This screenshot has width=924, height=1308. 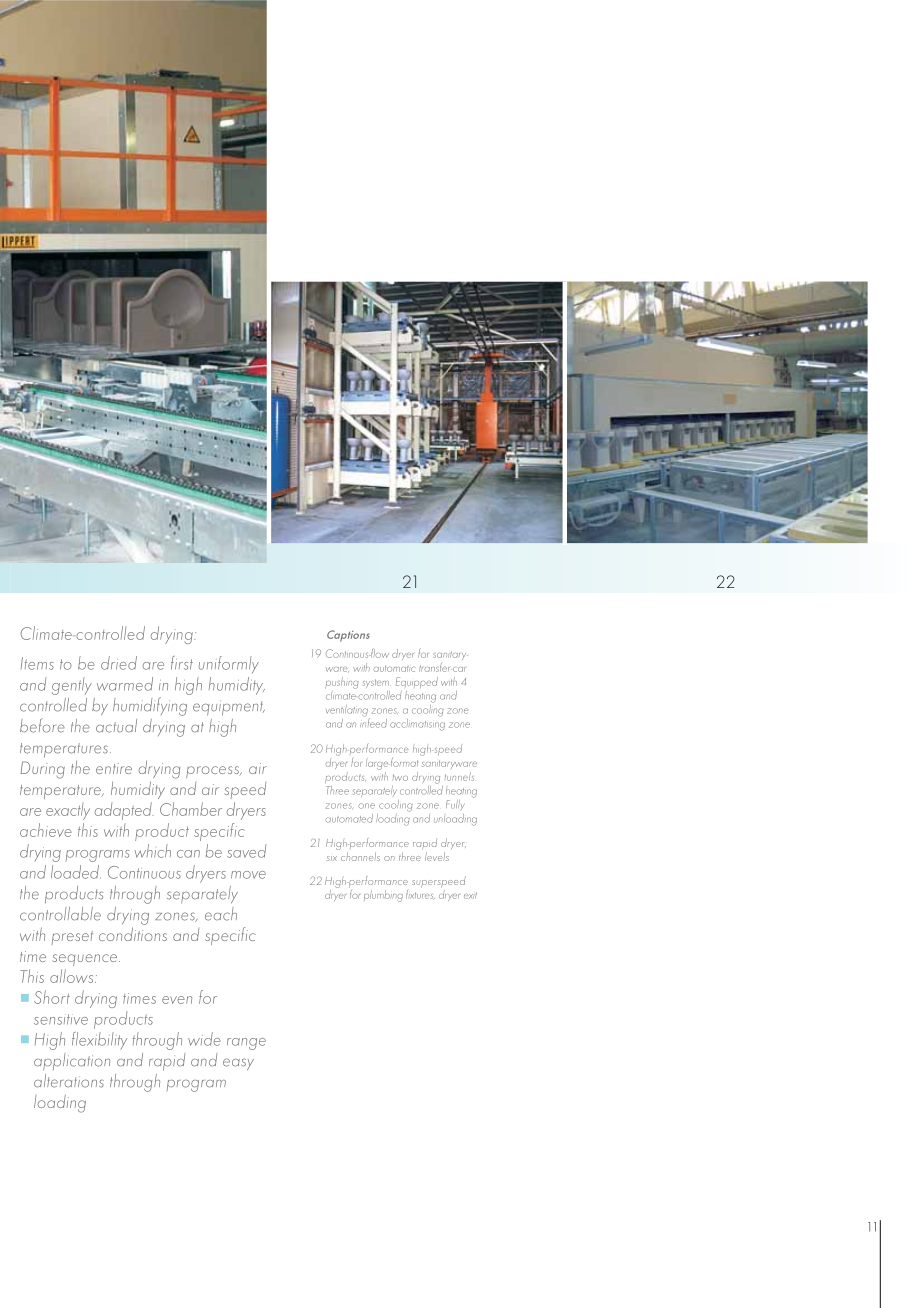 What do you see at coordinates (417, 682) in the screenshot?
I see `Equipped` at bounding box center [417, 682].
